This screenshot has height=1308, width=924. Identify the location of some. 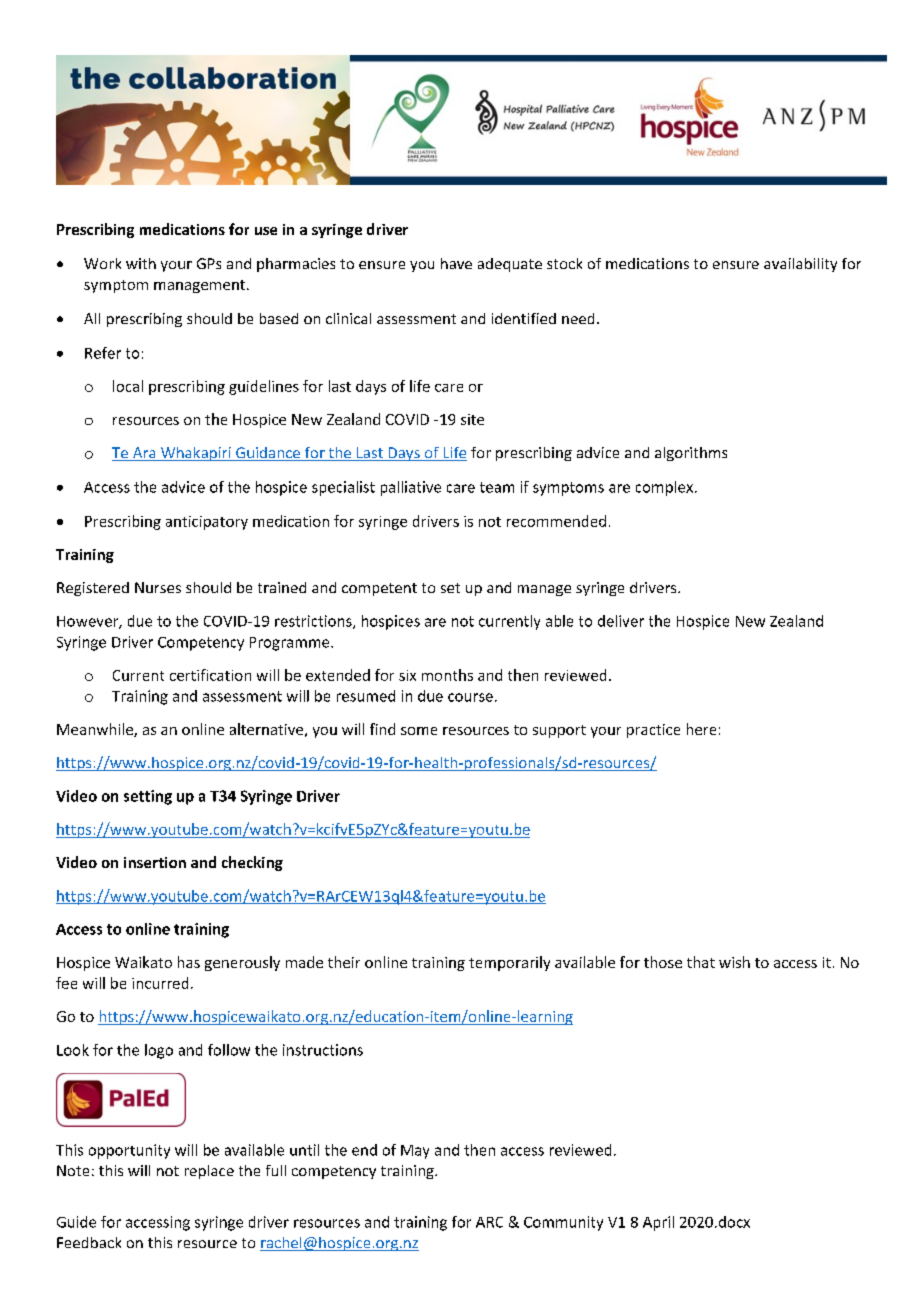
(419, 731).
